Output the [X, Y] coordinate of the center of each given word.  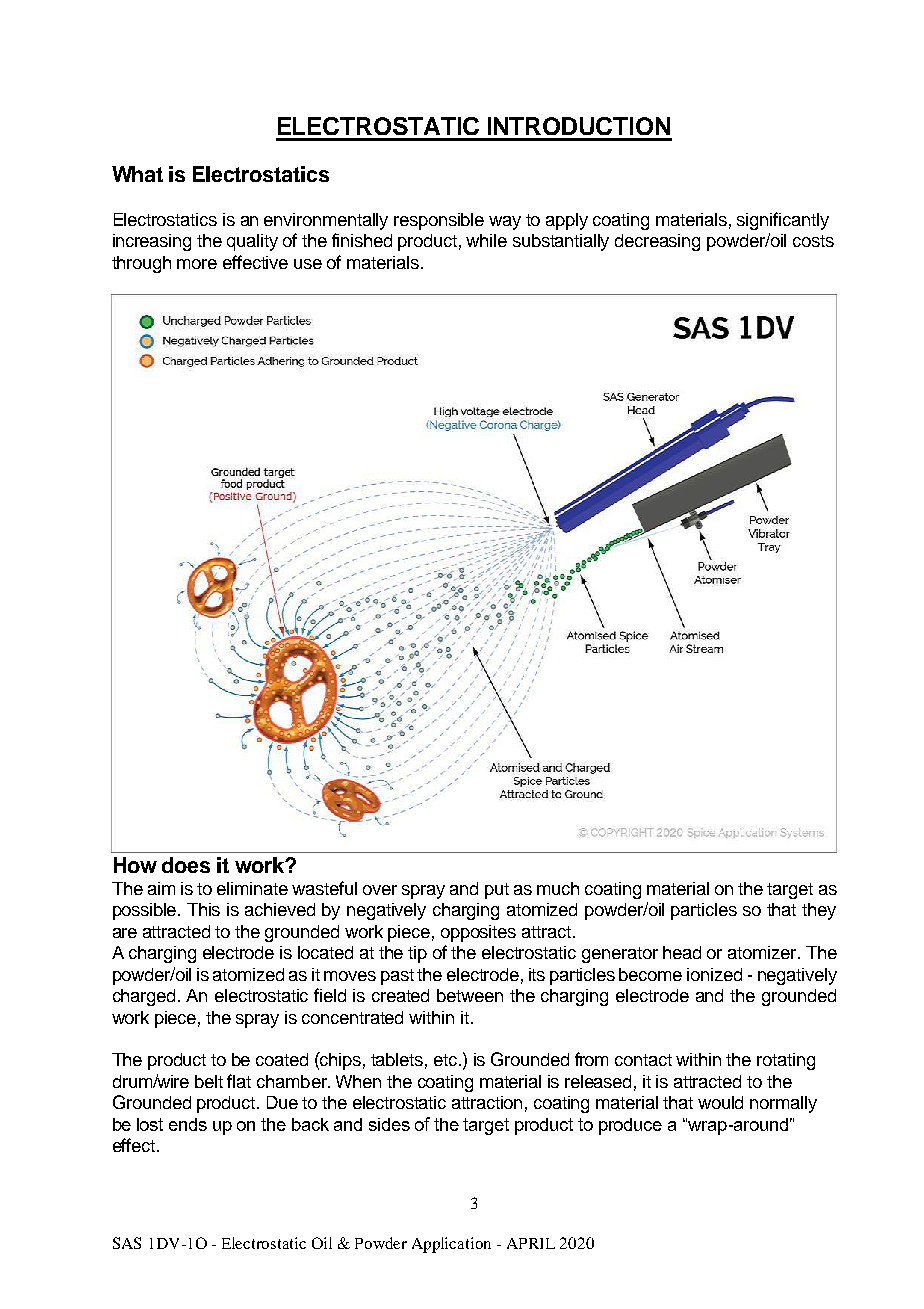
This [203, 909]
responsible [439, 221]
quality [252, 242]
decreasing [657, 242]
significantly [783, 221]
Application [451, 1245]
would [720, 1102]
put [497, 891]
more [197, 264]
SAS [127, 1243]
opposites [478, 933]
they [819, 911]
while [486, 240]
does [186, 865]
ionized [714, 974]
